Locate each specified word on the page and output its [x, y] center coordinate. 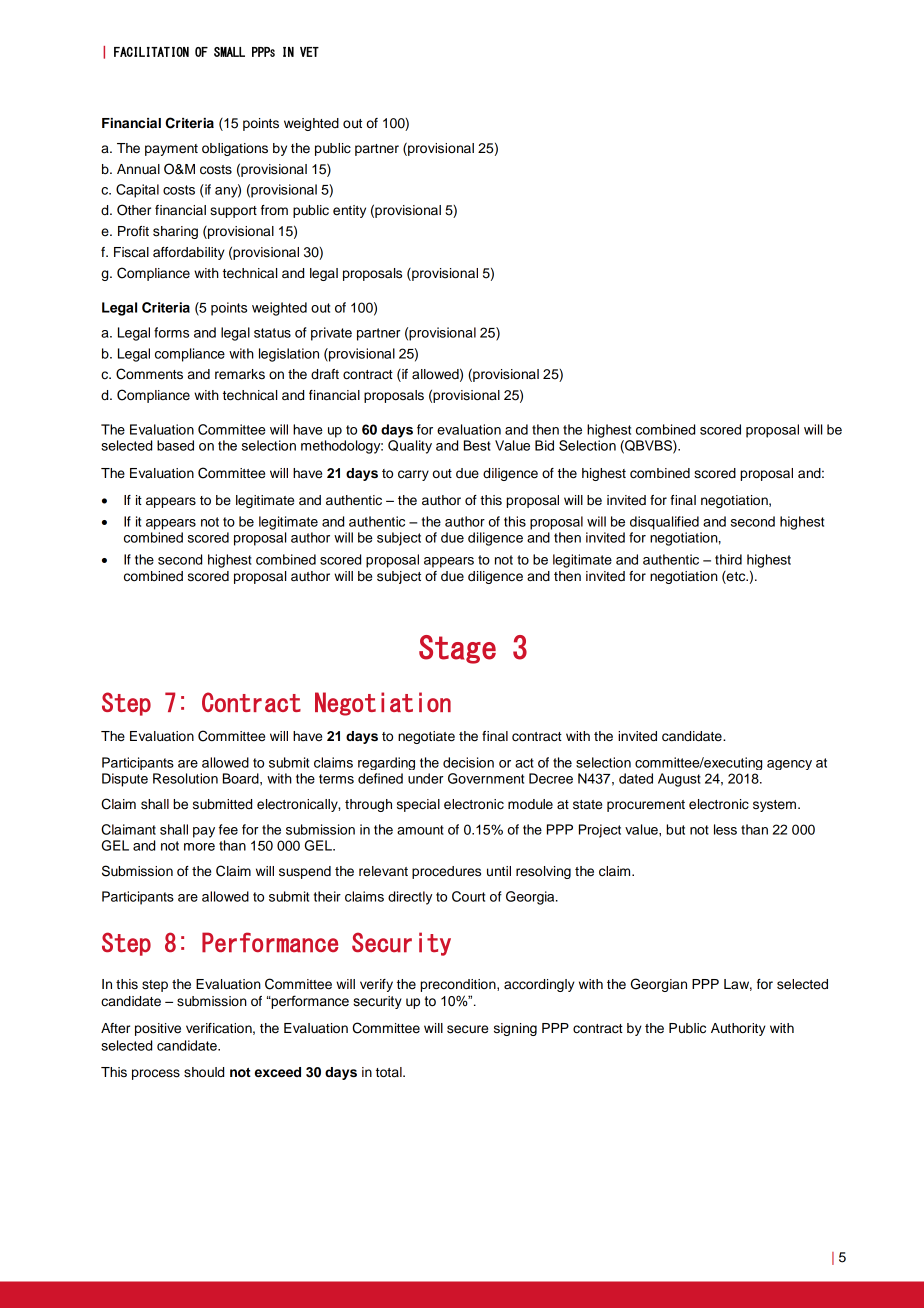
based [175, 445]
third [728, 559]
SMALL [229, 52]
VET [309, 52]
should [204, 1072]
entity [349, 211]
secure [467, 1029]
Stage [457, 649]
